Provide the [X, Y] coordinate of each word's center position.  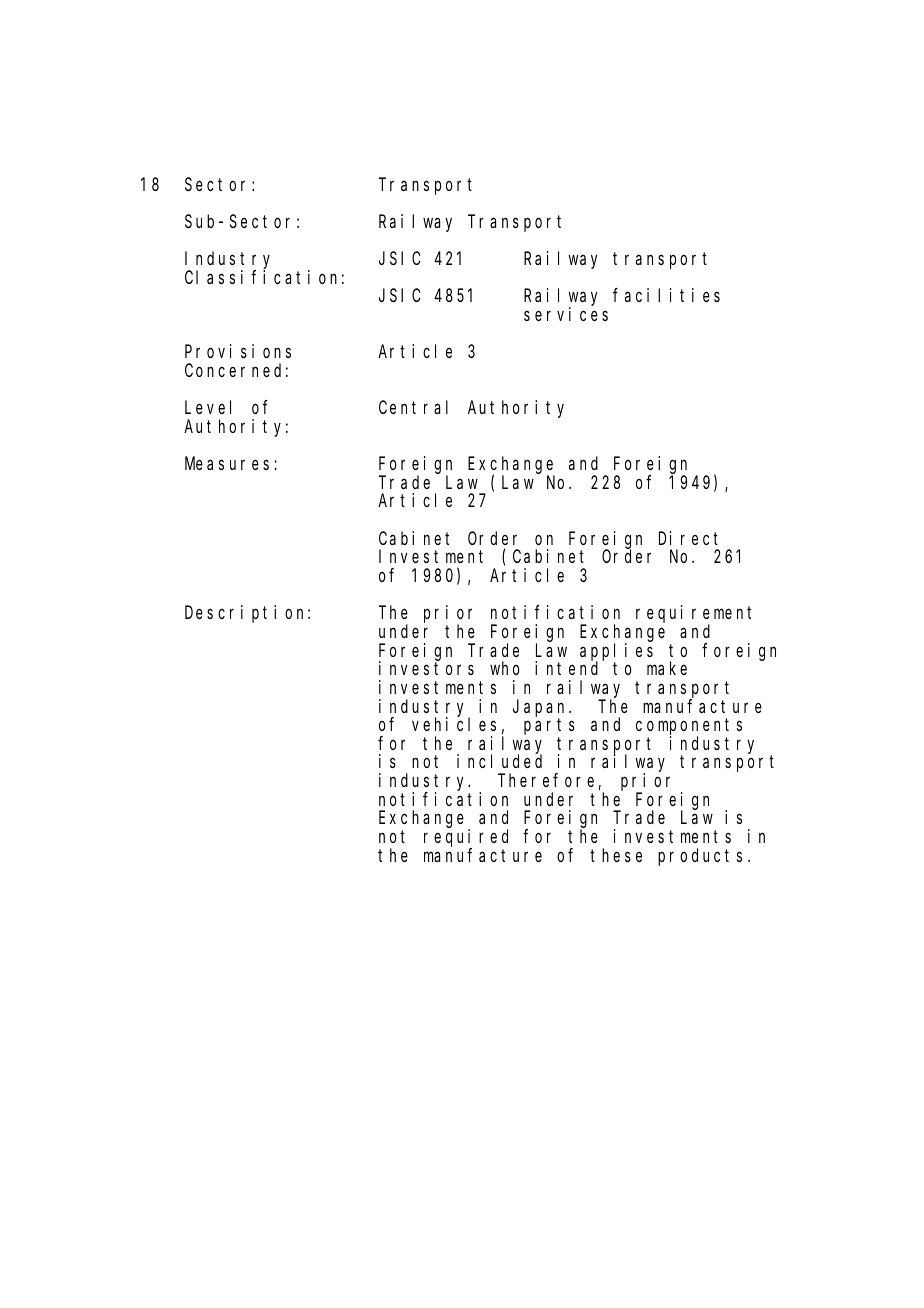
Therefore [546, 780]
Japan [541, 708]
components [689, 728]
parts [549, 727]
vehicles [454, 724]
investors [426, 668]
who [505, 668]
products [700, 857]
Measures [227, 464]
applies [616, 652]
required [466, 839]
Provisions [238, 351]
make [667, 668]
